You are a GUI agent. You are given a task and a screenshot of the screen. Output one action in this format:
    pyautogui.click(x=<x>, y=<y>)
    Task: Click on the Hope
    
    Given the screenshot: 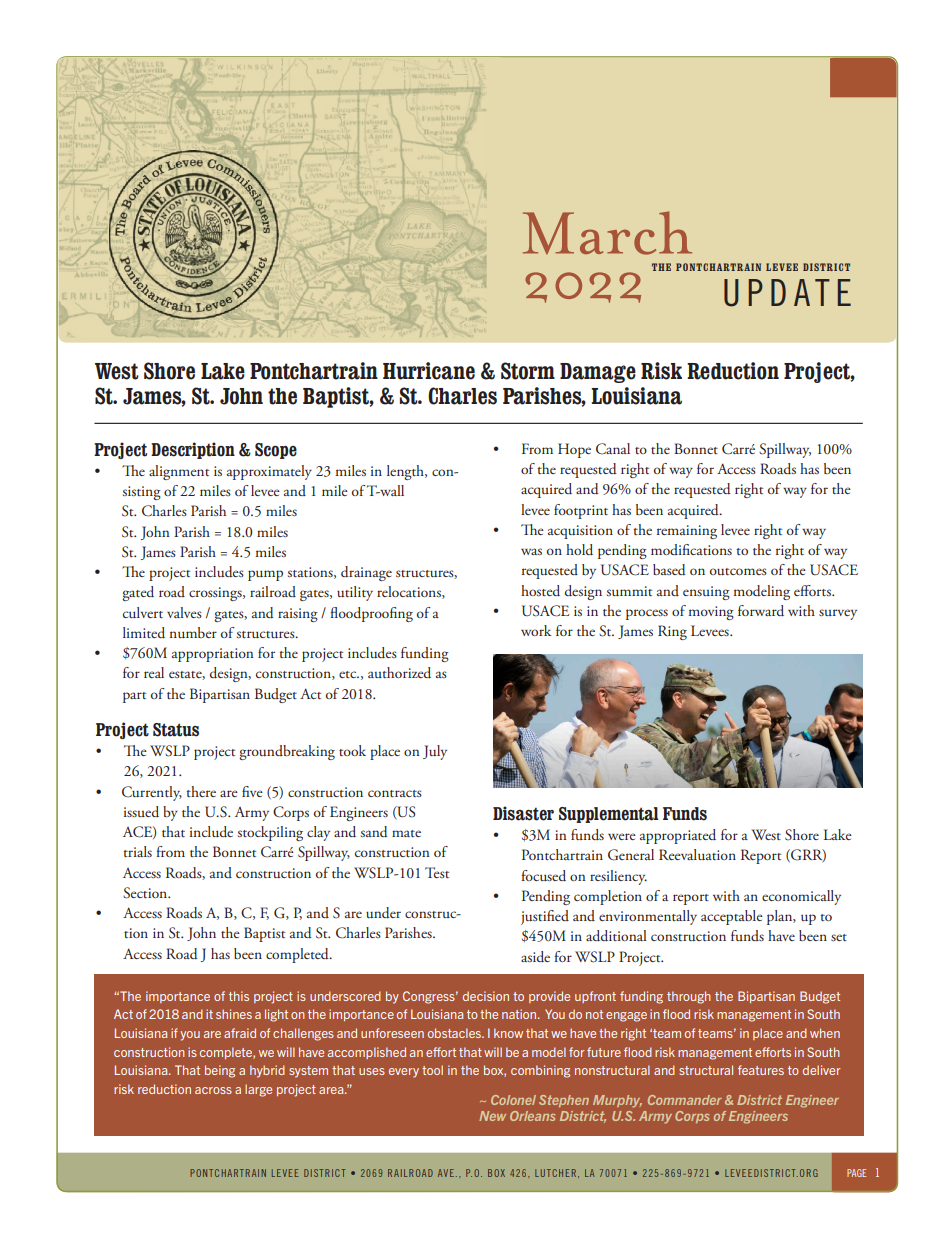 What is the action you would take?
    pyautogui.click(x=574, y=450)
